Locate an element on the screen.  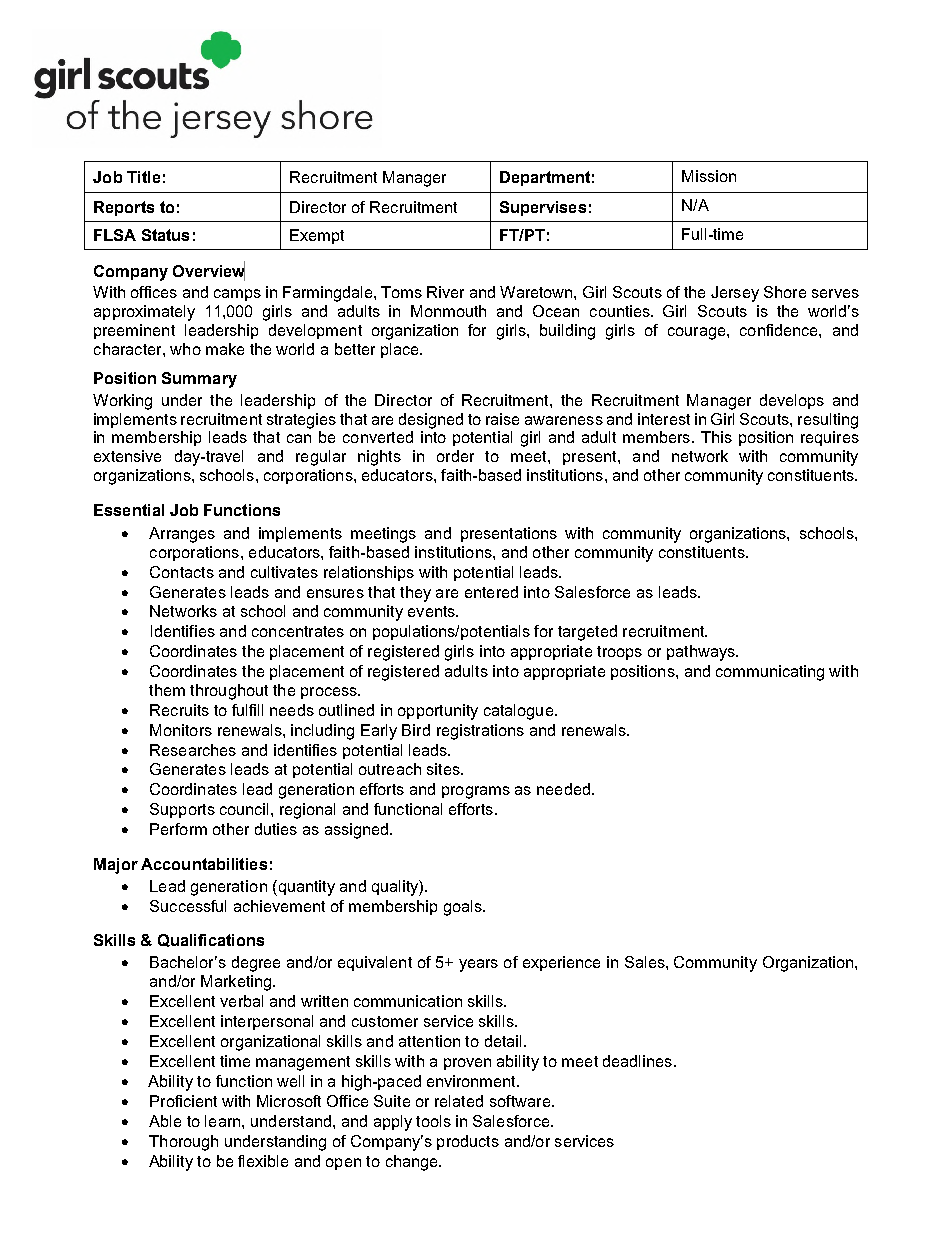
opportunity is located at coordinates (438, 712).
